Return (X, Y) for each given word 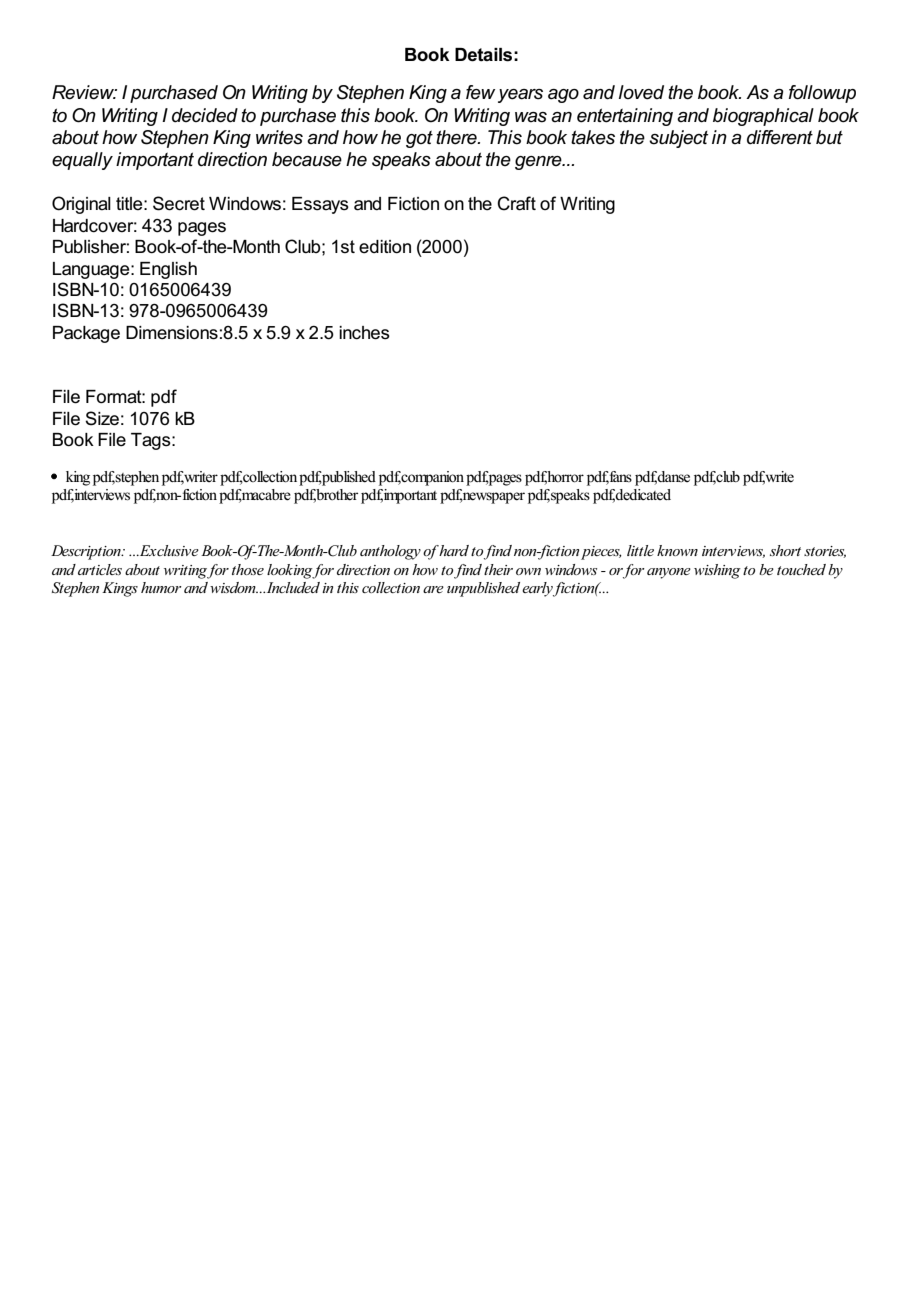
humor (161, 587)
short (785, 550)
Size (102, 418)
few (480, 92)
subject (678, 139)
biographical (763, 117)
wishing (717, 571)
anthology (390, 552)
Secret (179, 203)
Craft (516, 203)
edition (385, 247)
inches (364, 333)
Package (86, 334)
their (498, 569)
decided (205, 115)
